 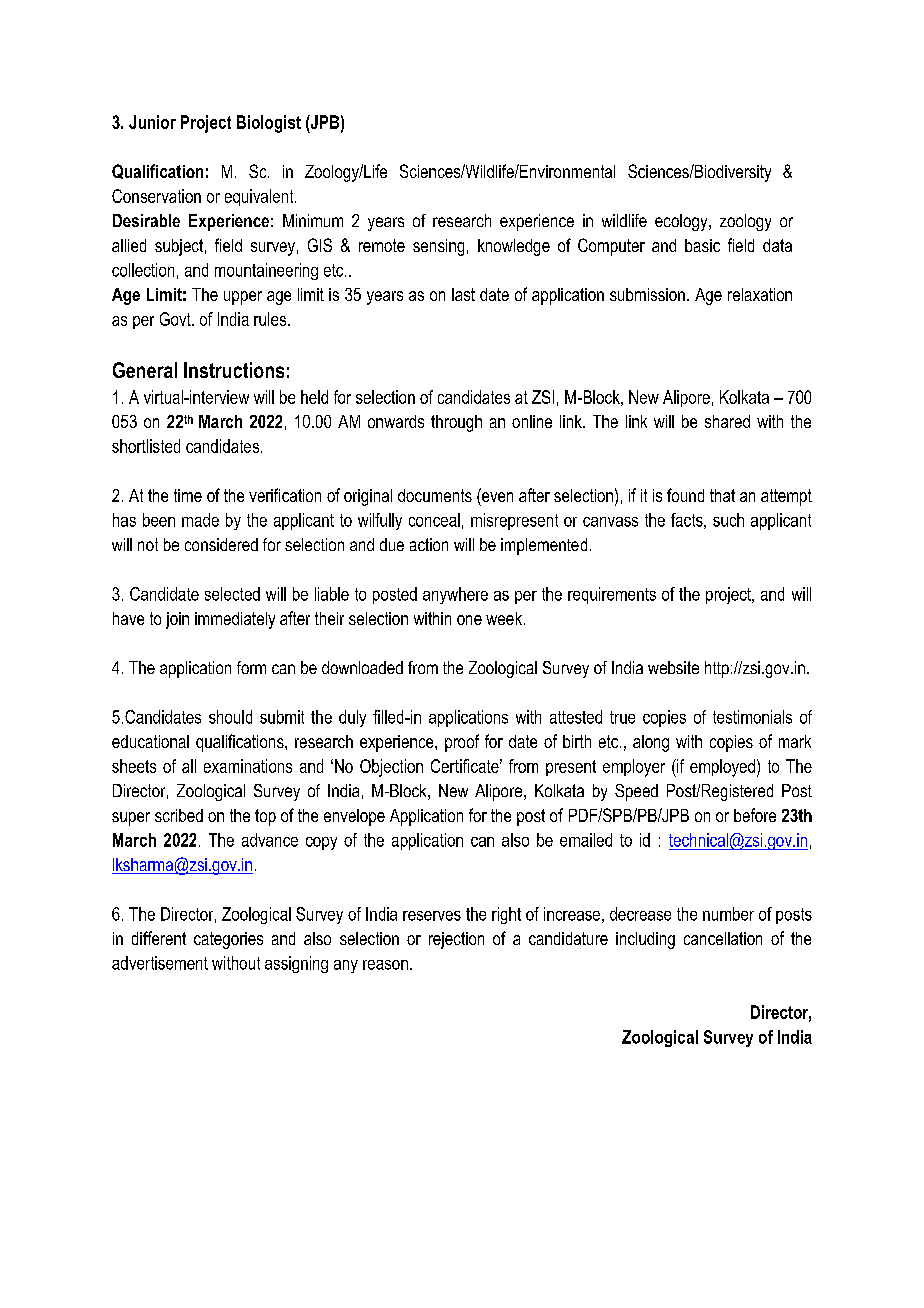 I want to click on rejection, so click(x=456, y=940).
